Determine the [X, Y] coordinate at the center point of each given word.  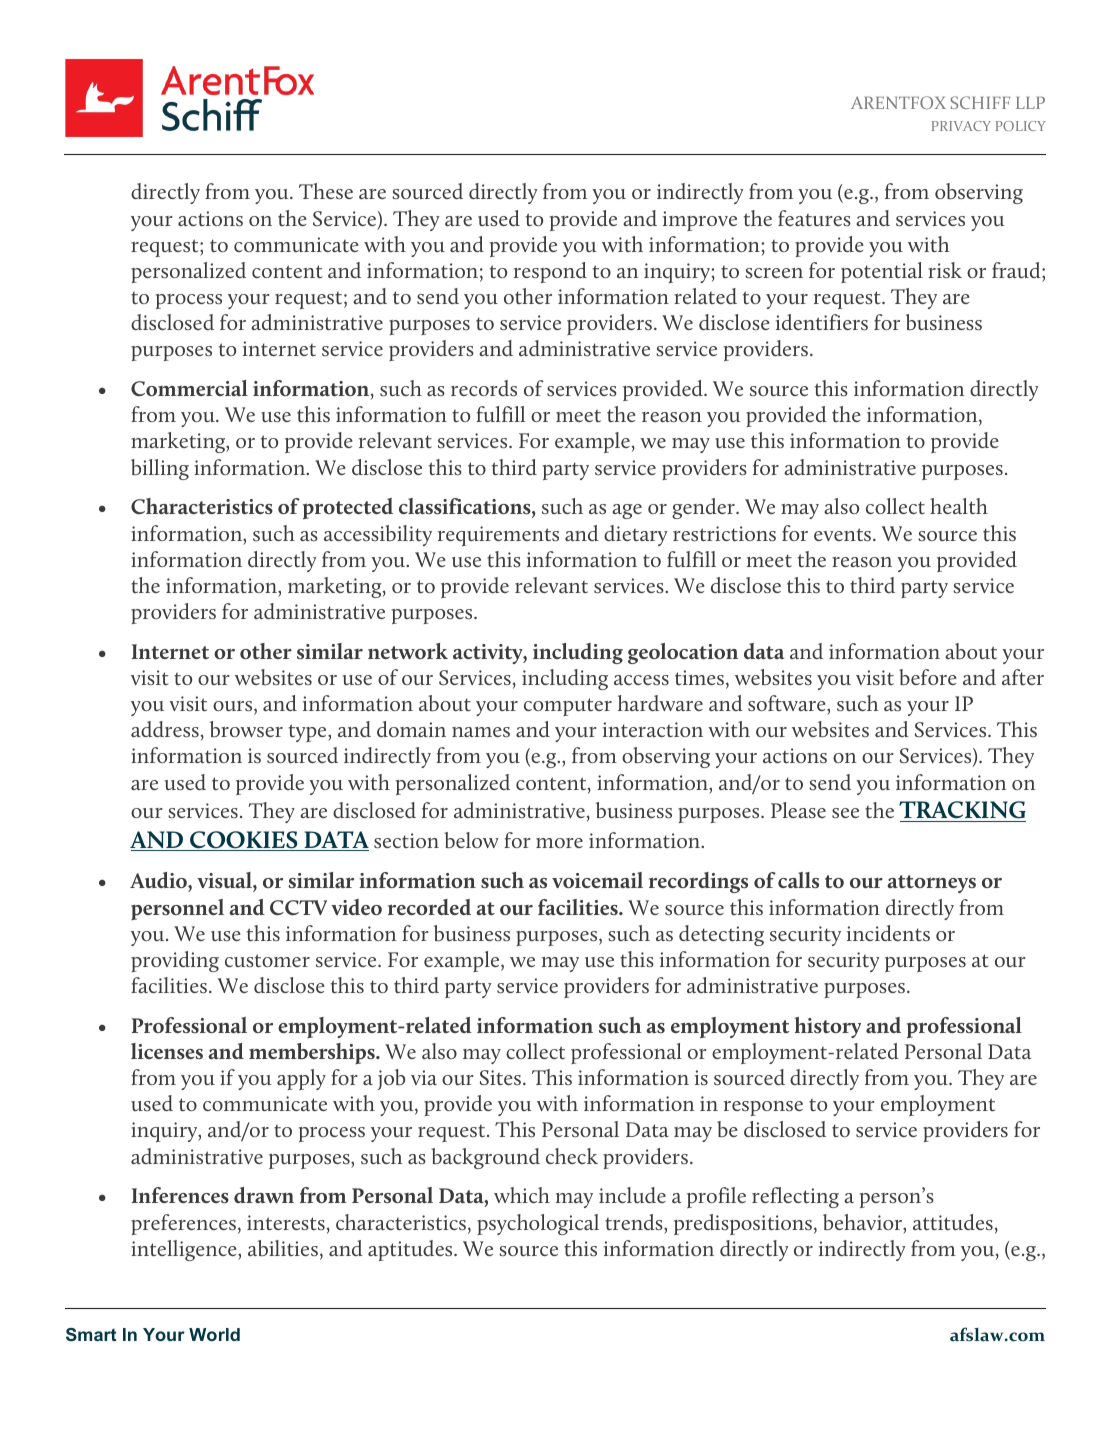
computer [568, 707]
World [214, 1334]
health [959, 506]
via [424, 1077]
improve [700, 221]
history [828, 1027]
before [928, 677]
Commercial [189, 388]
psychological [538, 1224]
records [484, 388]
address [166, 729]
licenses [167, 1051]
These [326, 191]
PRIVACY [961, 126]
